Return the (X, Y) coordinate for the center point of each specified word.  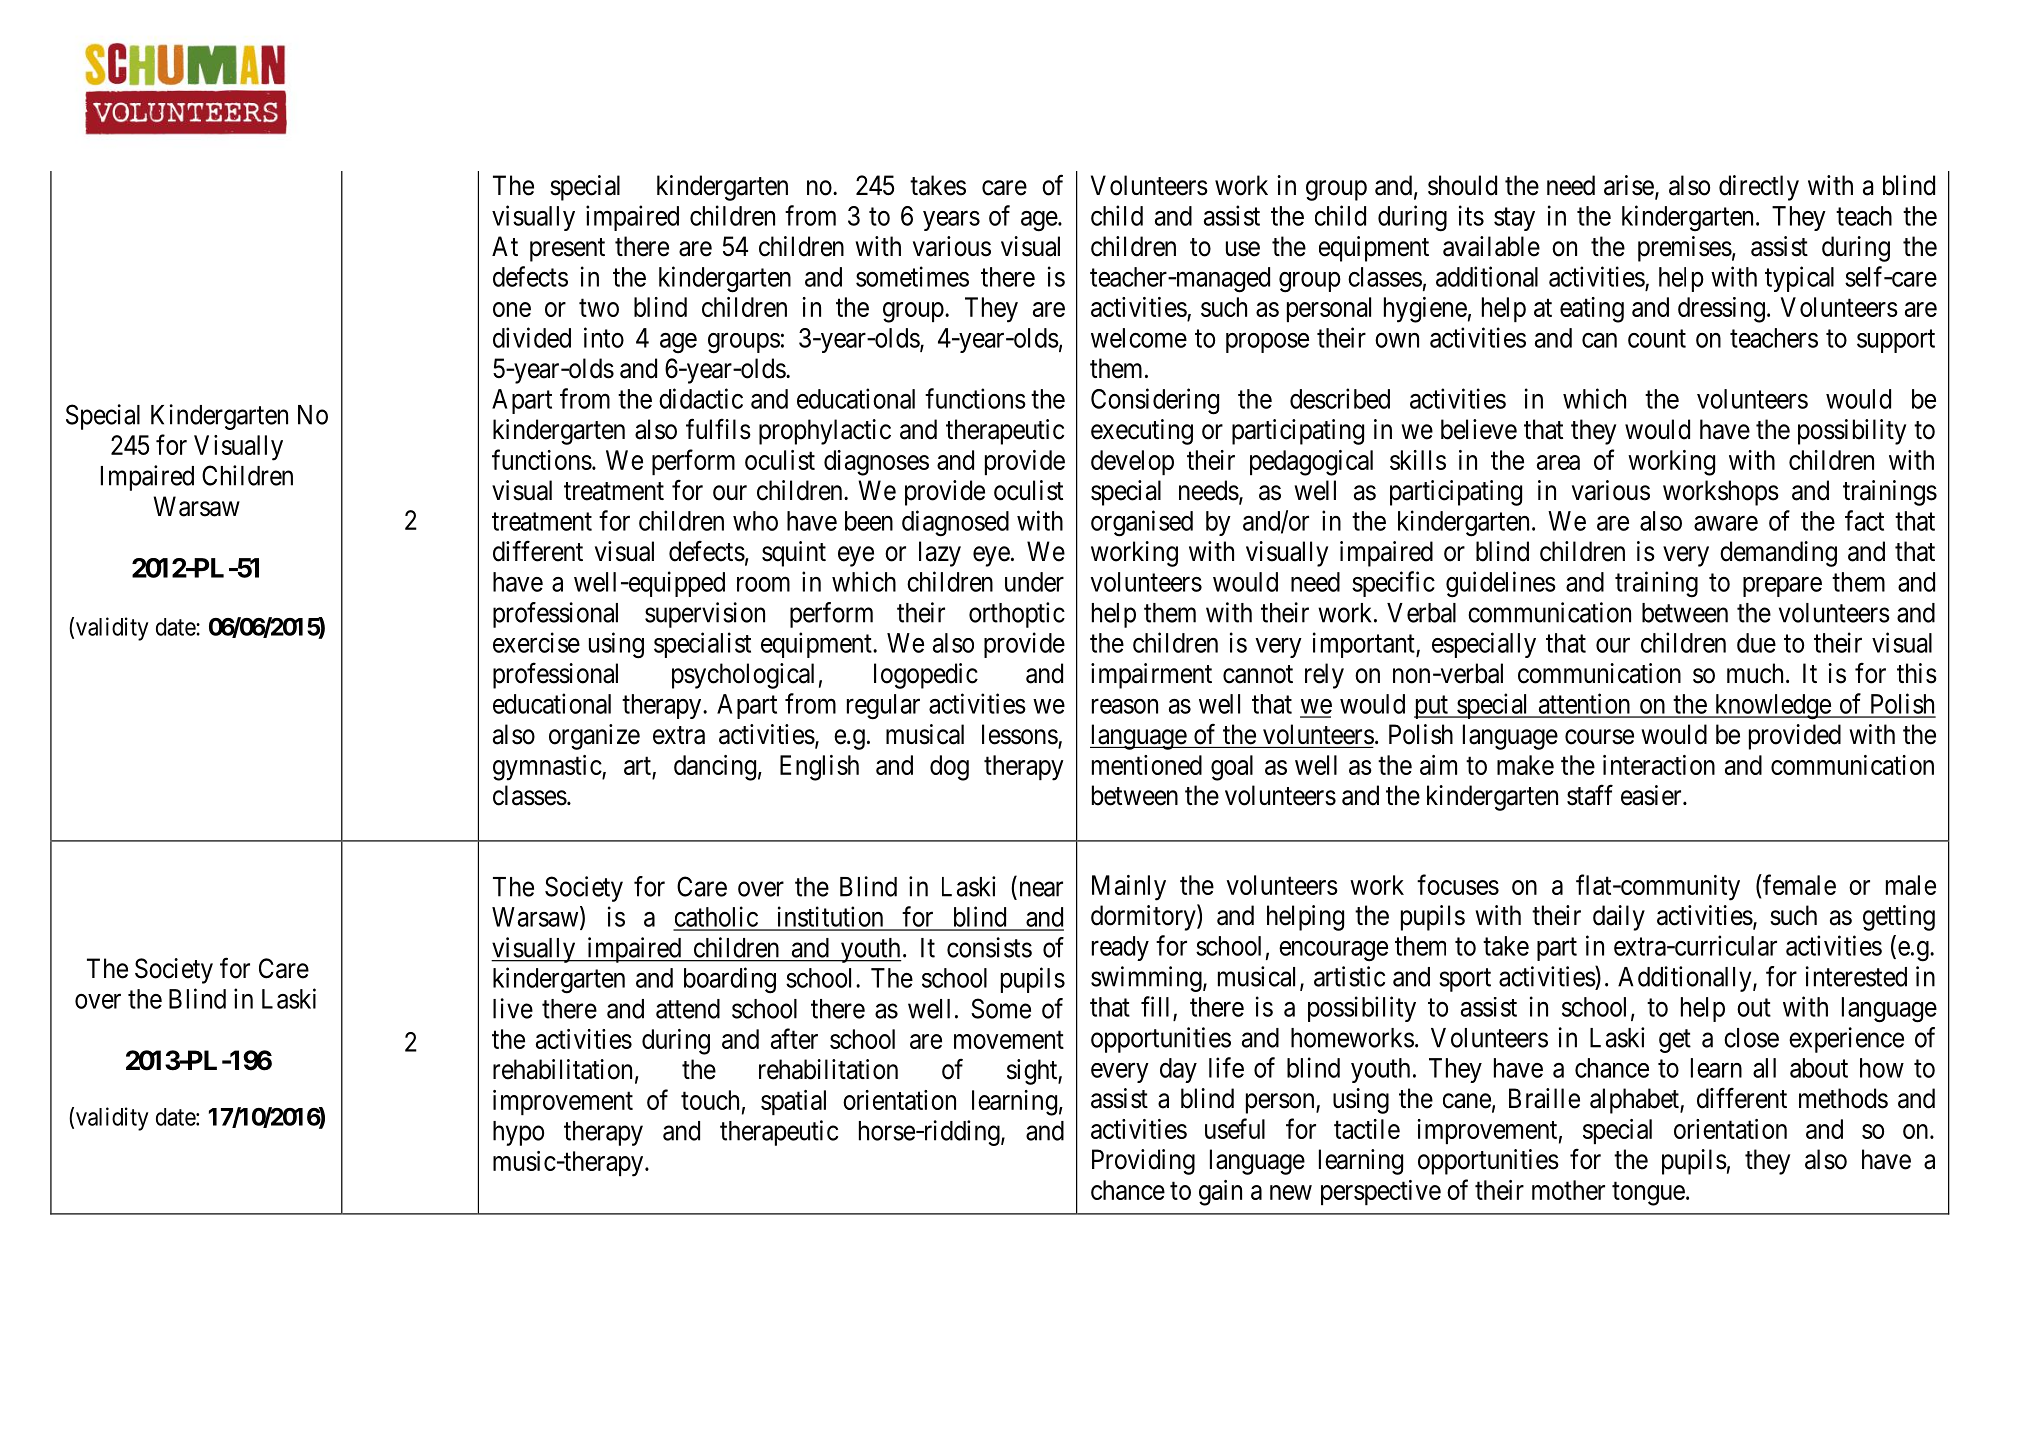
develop (1132, 462)
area (1558, 462)
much (1755, 673)
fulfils (718, 429)
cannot (1258, 674)
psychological (743, 676)
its (1471, 215)
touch (710, 1100)
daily (1619, 918)
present (567, 250)
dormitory (1144, 917)
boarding (730, 980)
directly (1759, 188)
